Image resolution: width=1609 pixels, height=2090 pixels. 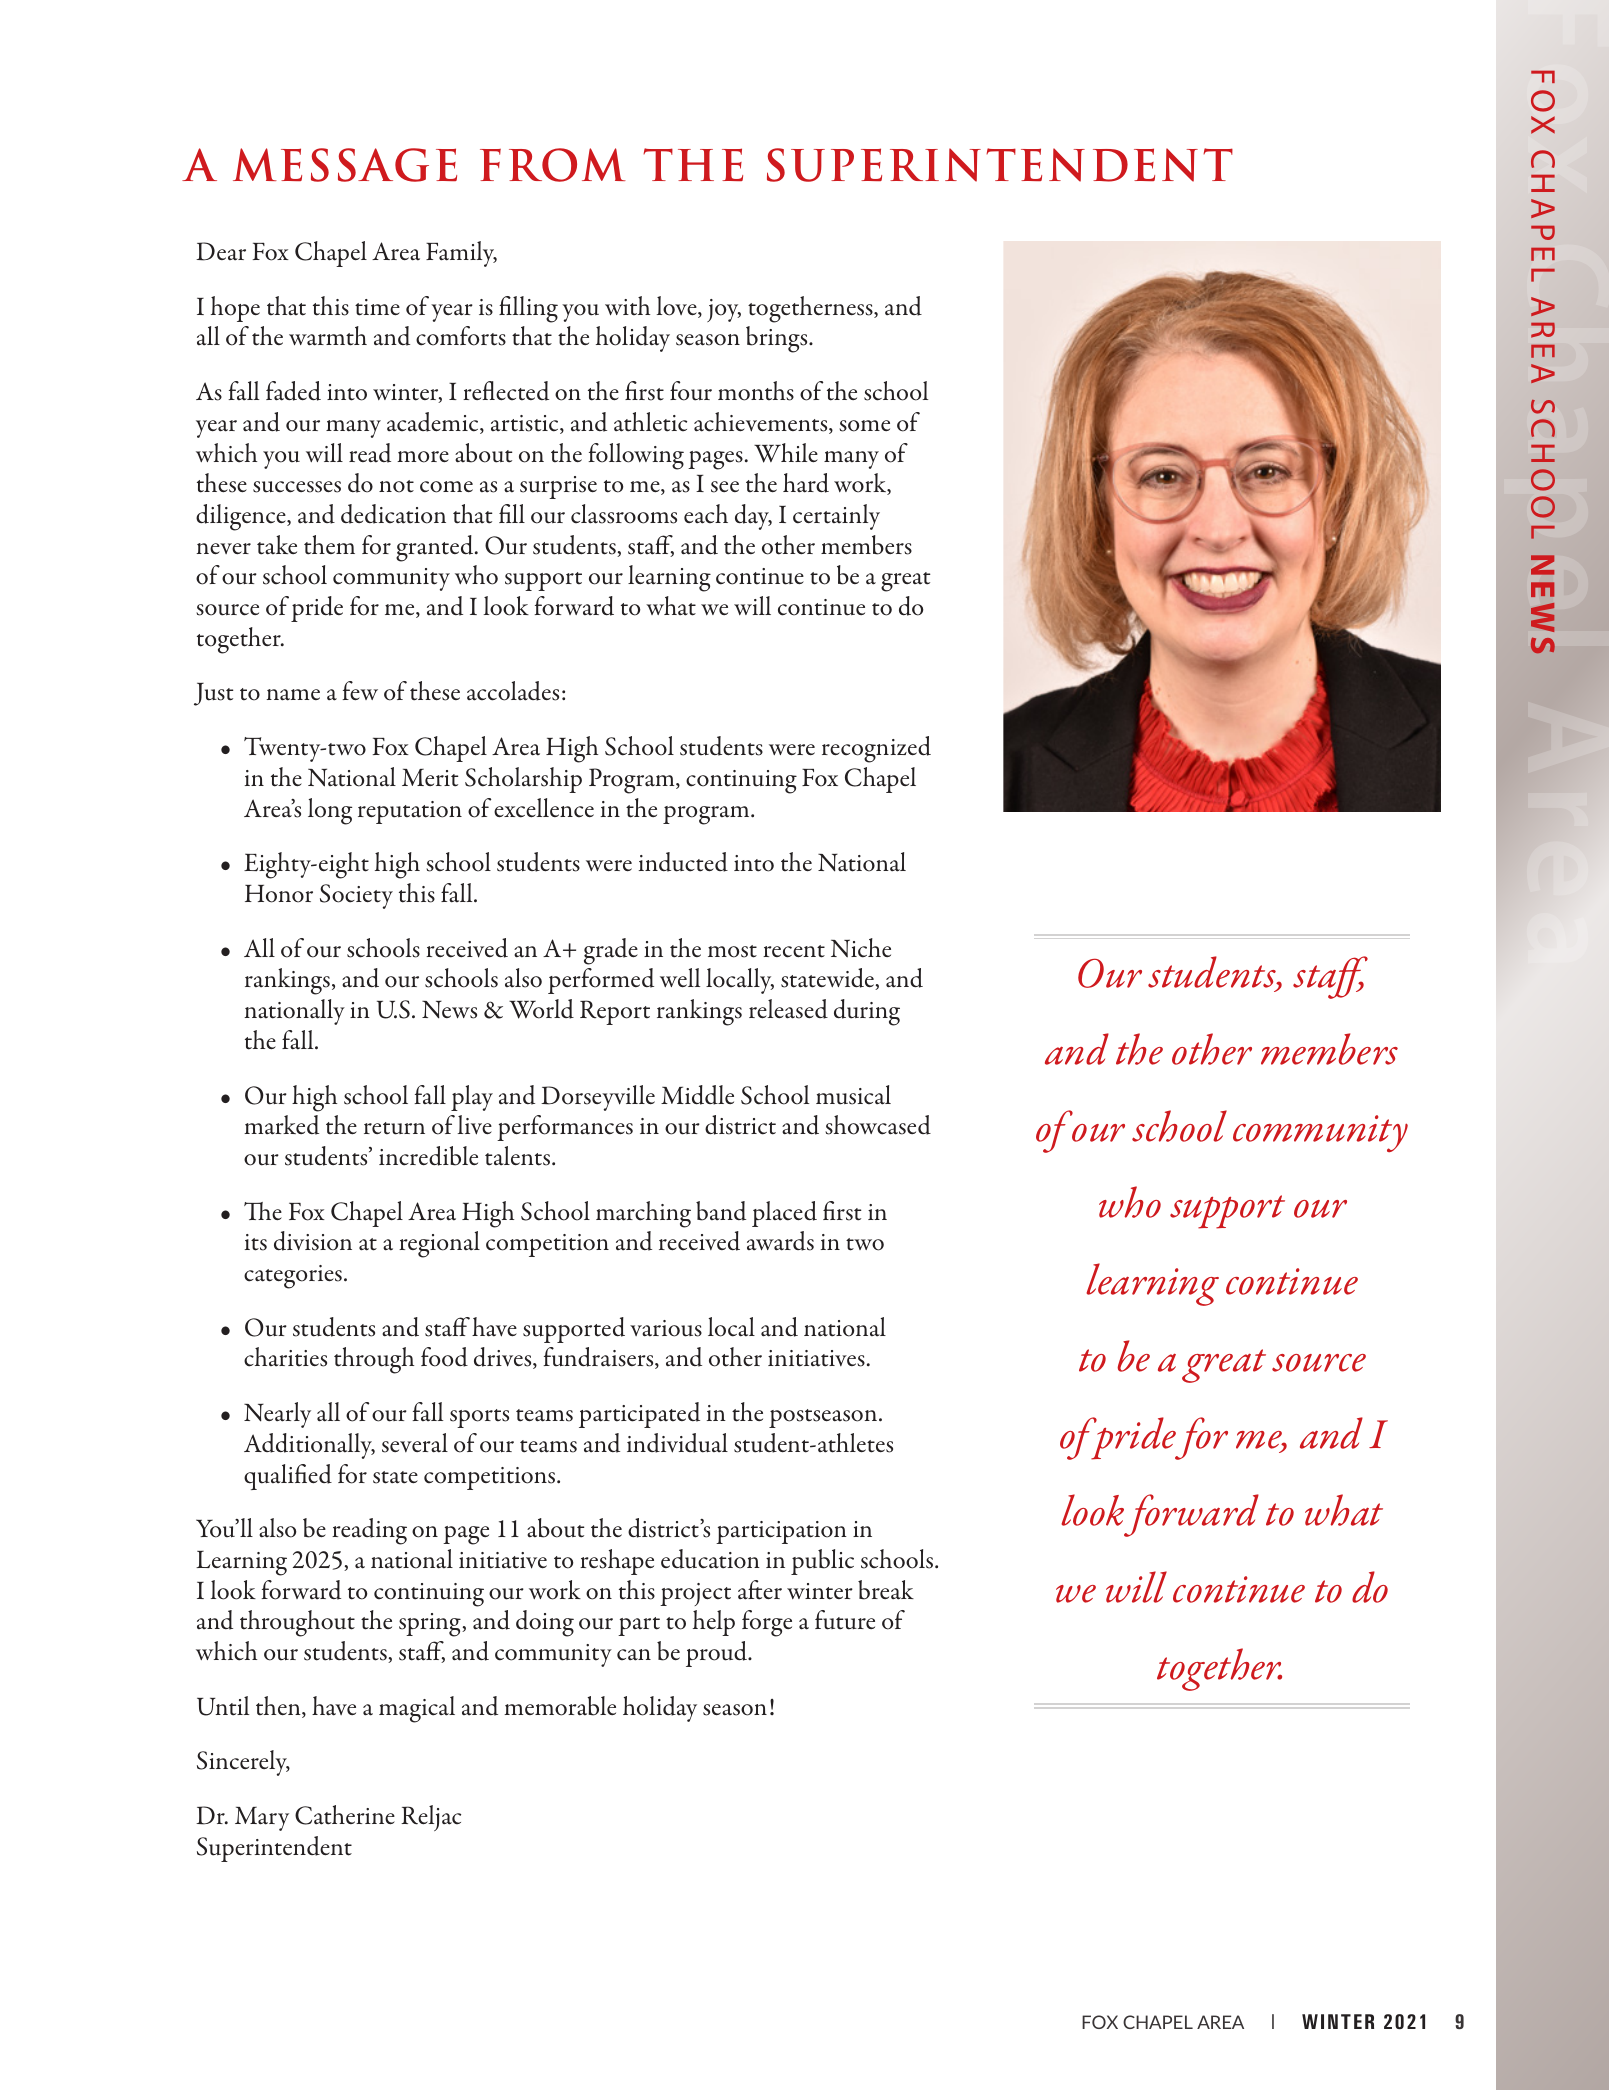 What do you see at coordinates (788, 1009) in the page?
I see `released` at bounding box center [788, 1009].
